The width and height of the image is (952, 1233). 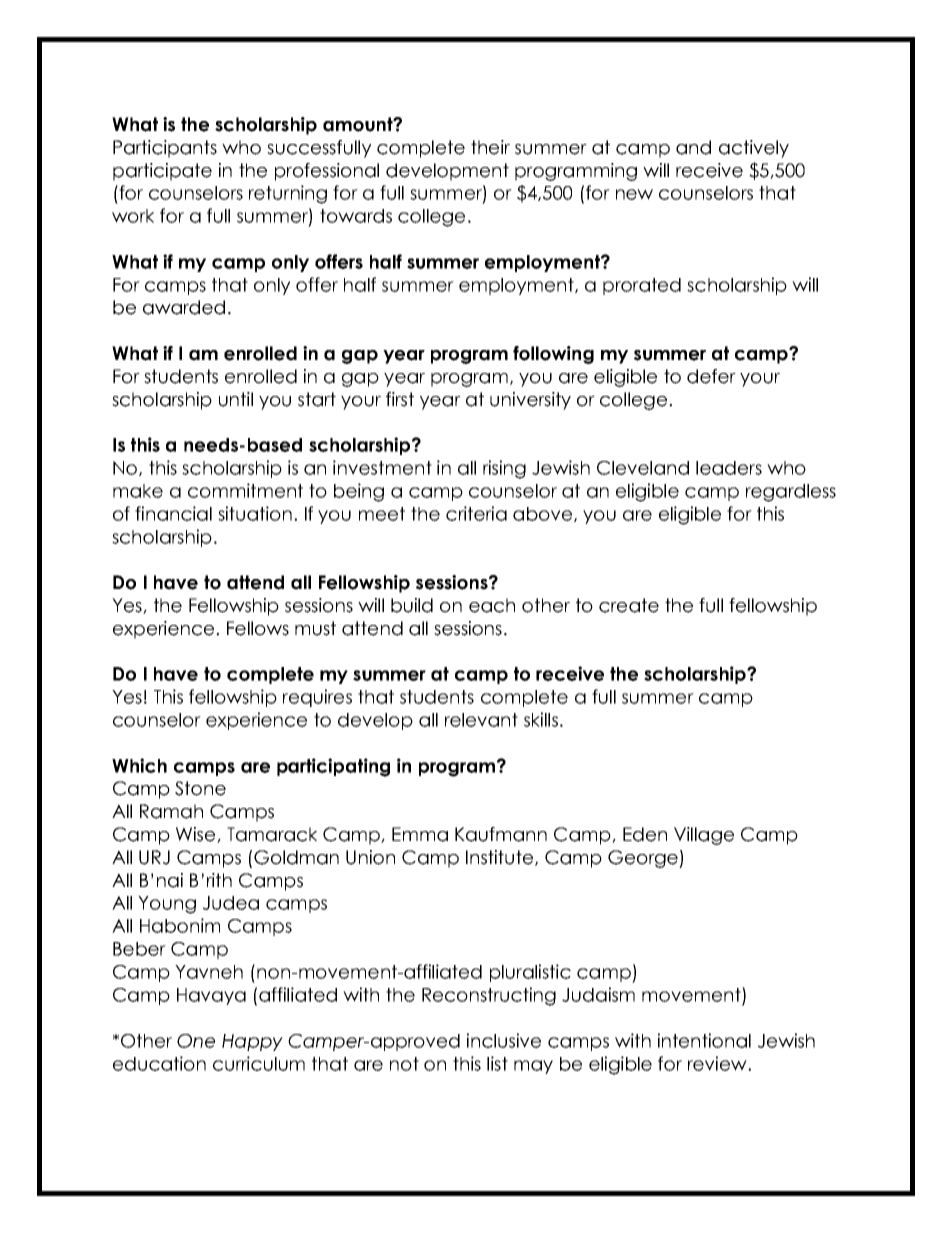 I want to click on rising, so click(x=504, y=469).
